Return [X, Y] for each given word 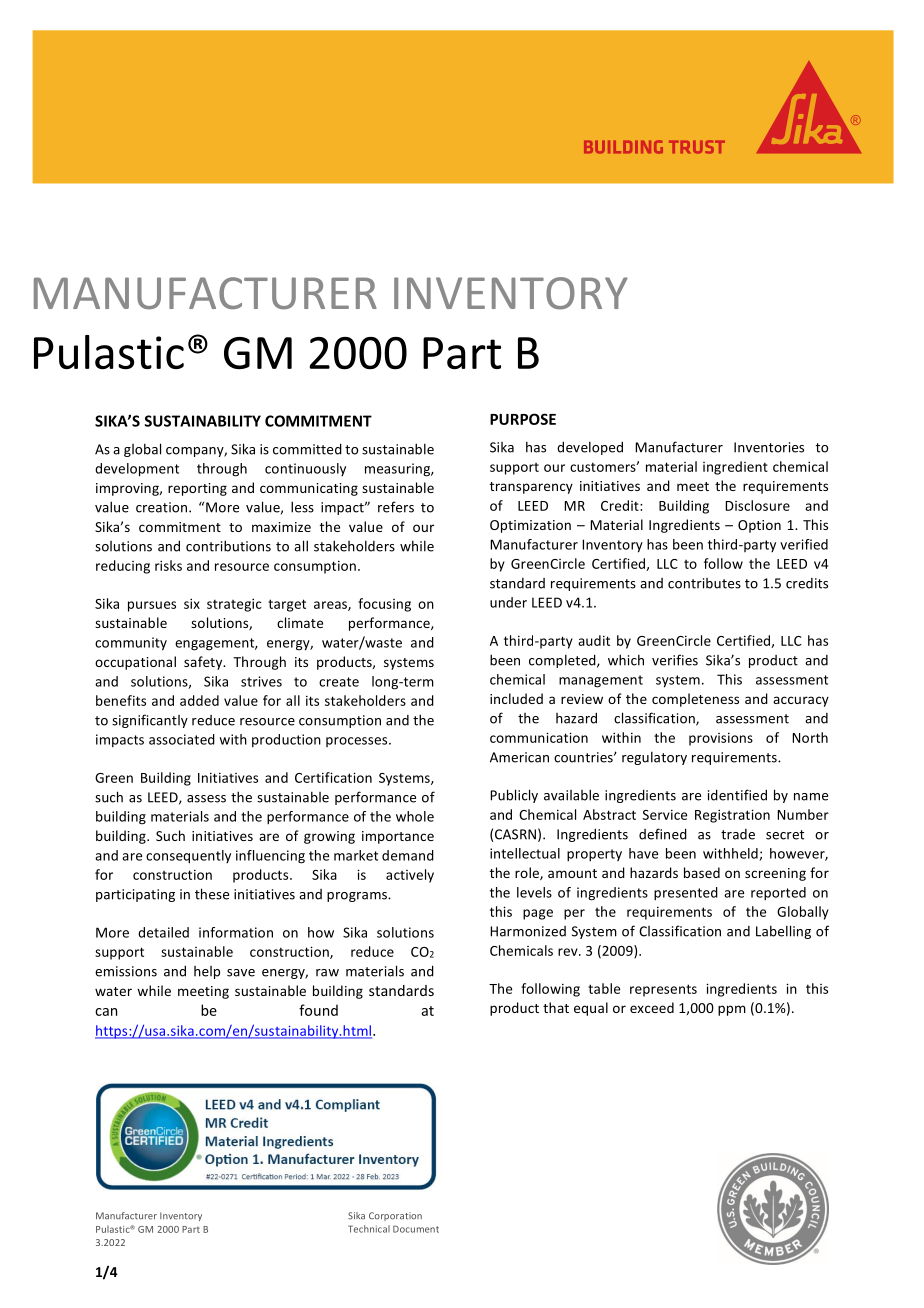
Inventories [769, 447]
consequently [188, 857]
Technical [369, 1229]
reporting [197, 489]
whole [415, 816]
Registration [732, 816]
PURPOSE [523, 419]
